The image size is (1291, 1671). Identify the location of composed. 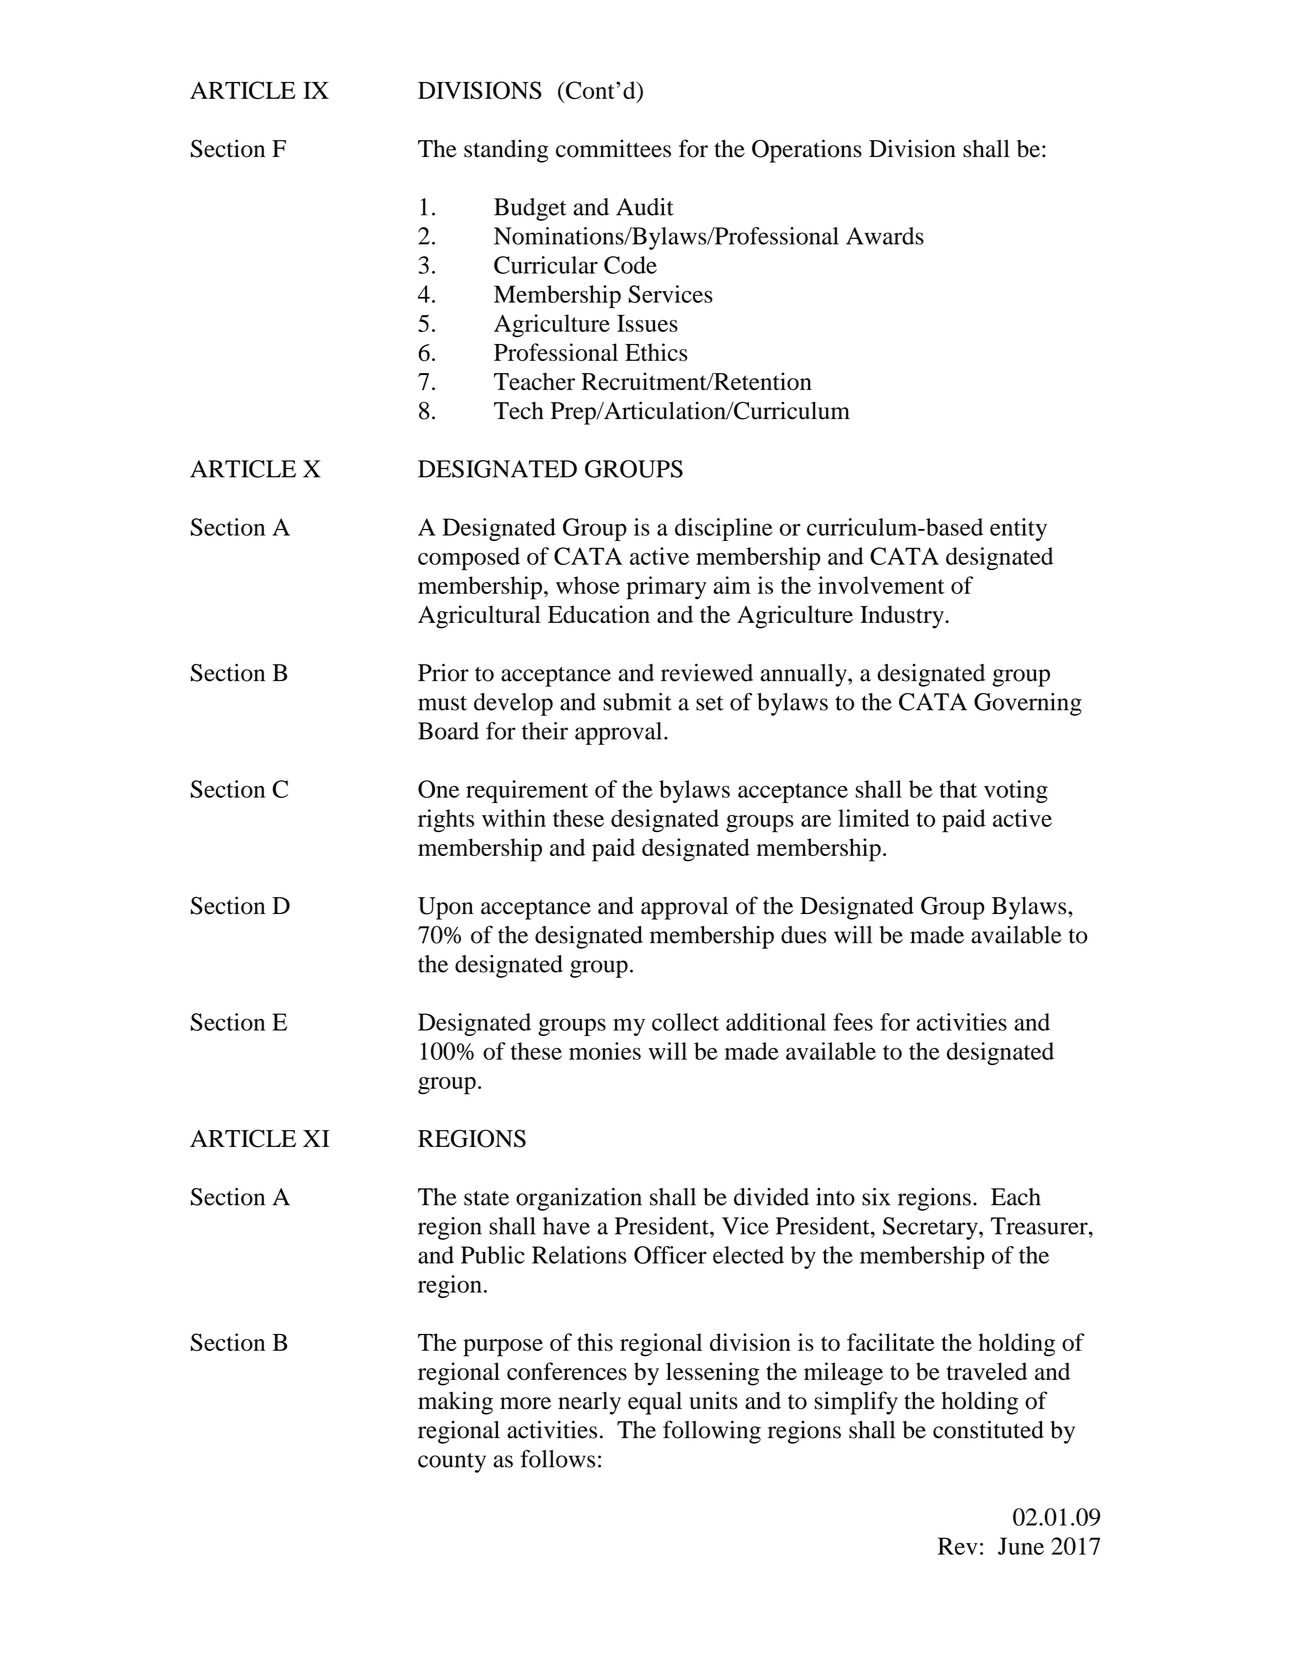
(469, 559).
